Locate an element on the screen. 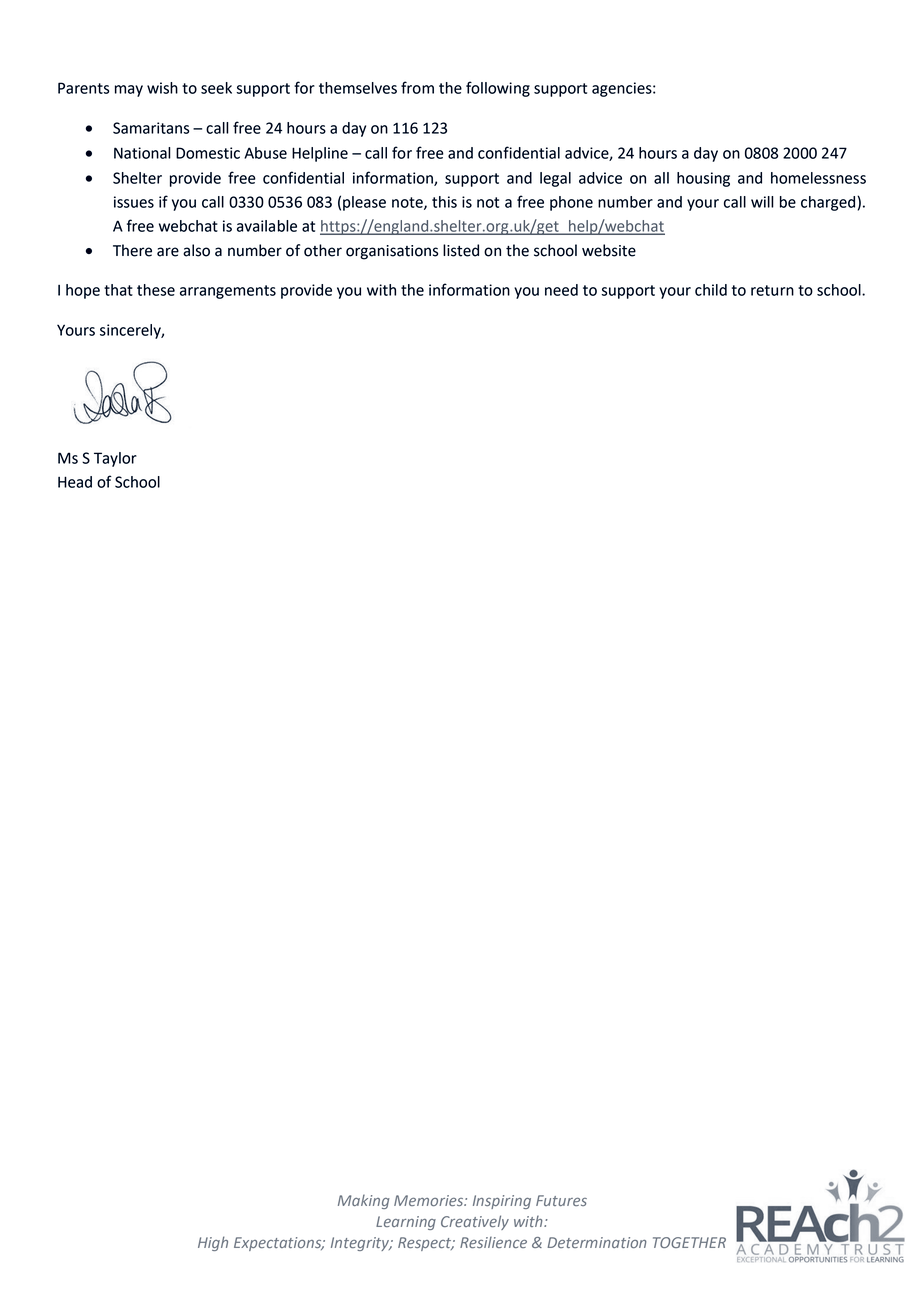 This screenshot has height=1308, width=924. housing is located at coordinates (703, 179).
